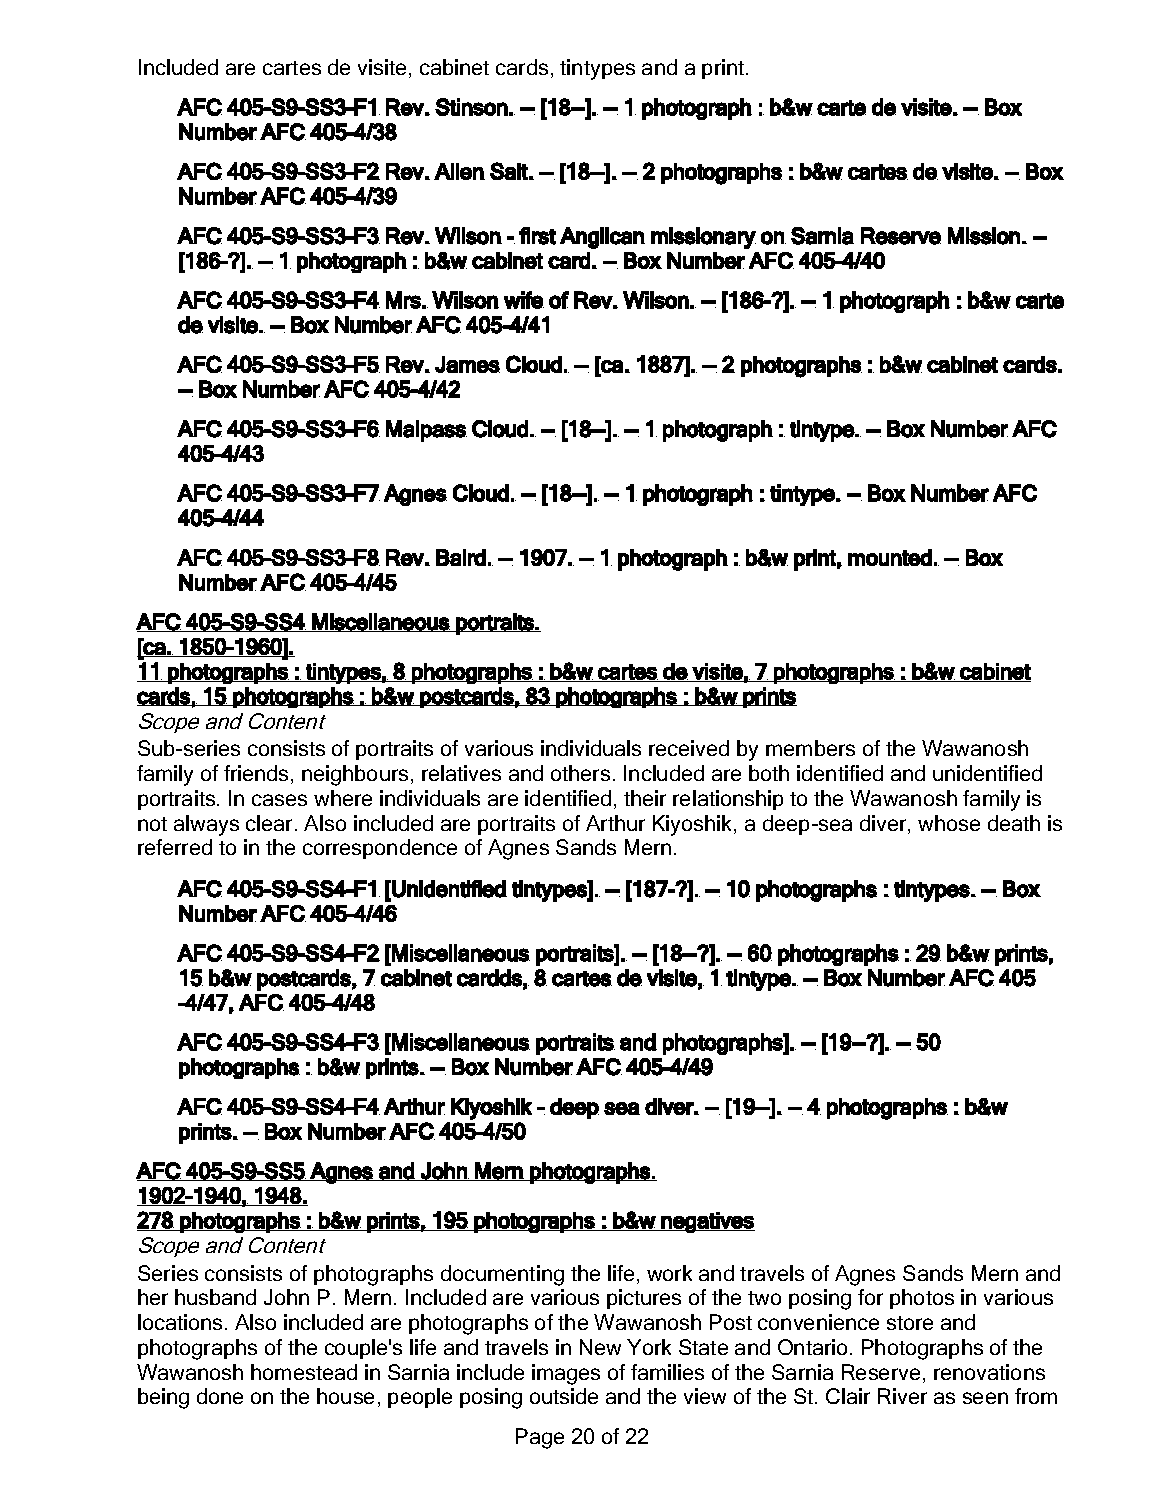  What do you see at coordinates (949, 823) in the screenshot?
I see `whose` at bounding box center [949, 823].
